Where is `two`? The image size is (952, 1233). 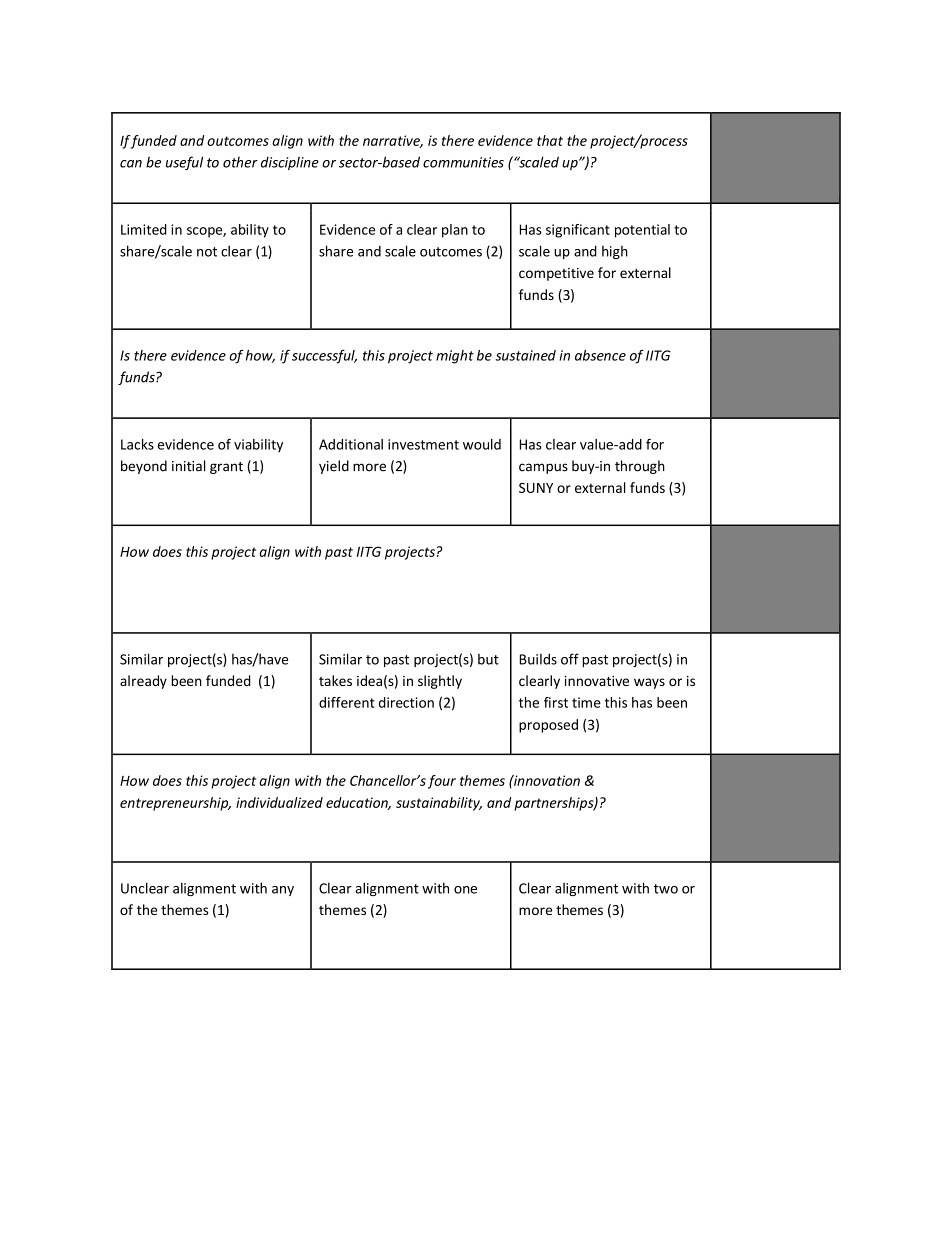 two is located at coordinates (666, 889).
